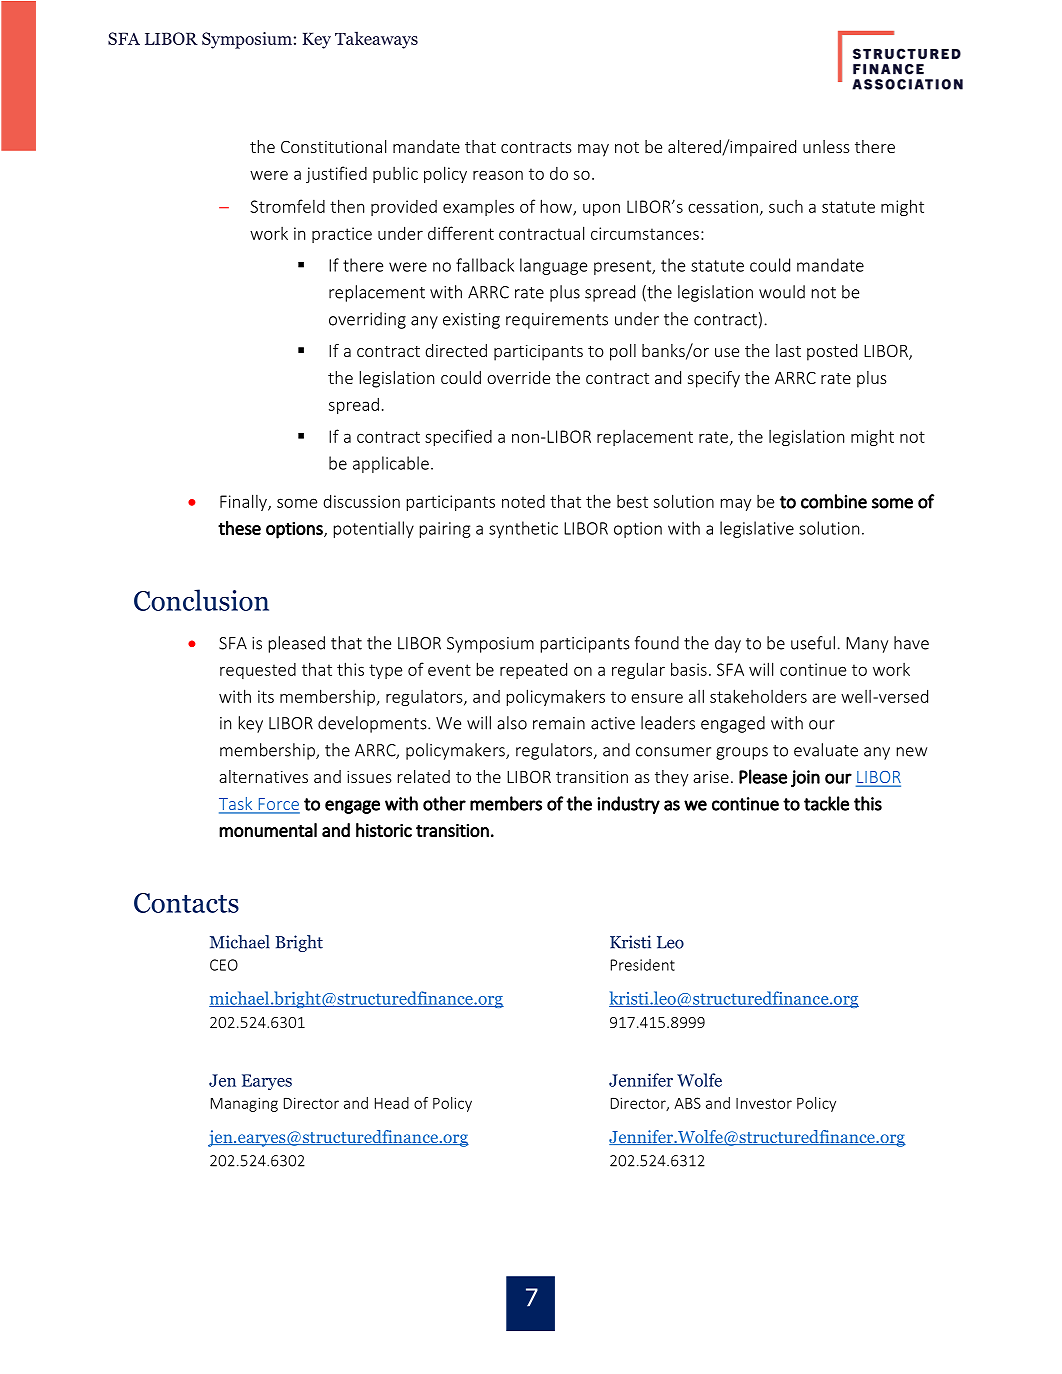  What do you see at coordinates (523, 529) in the screenshot?
I see `synthetic` at bounding box center [523, 529].
